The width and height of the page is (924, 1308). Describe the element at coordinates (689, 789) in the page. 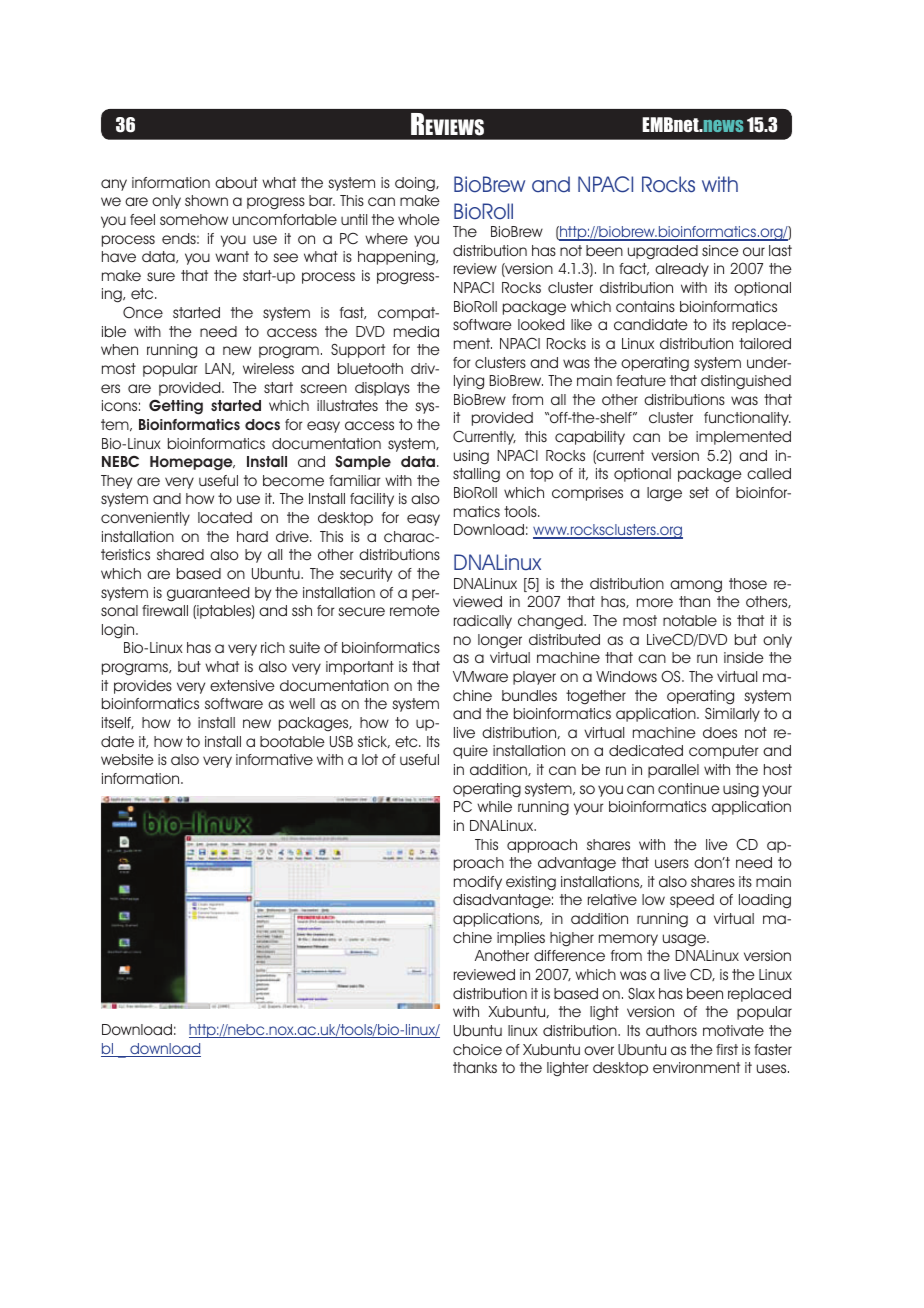

I see `continue` at that location.
